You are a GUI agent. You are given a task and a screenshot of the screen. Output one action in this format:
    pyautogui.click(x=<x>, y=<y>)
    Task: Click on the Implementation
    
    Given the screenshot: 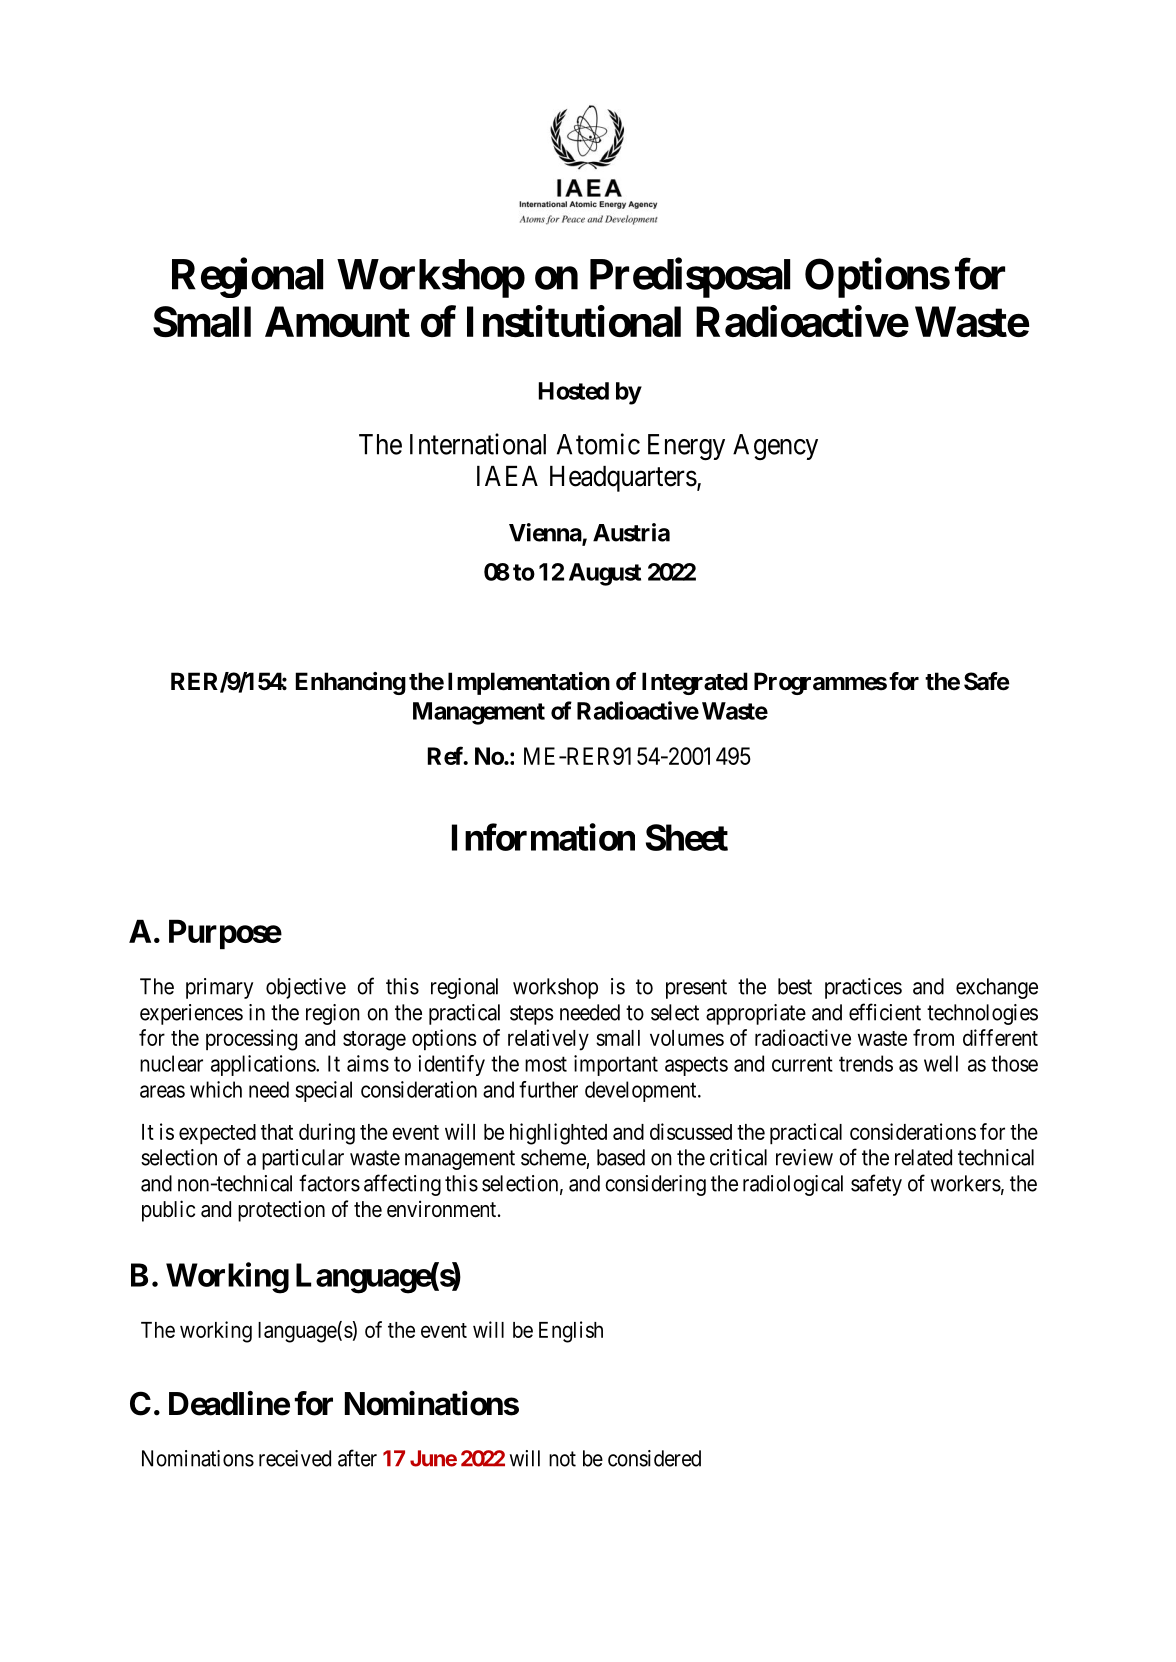 What is the action you would take?
    pyautogui.click(x=529, y=683)
